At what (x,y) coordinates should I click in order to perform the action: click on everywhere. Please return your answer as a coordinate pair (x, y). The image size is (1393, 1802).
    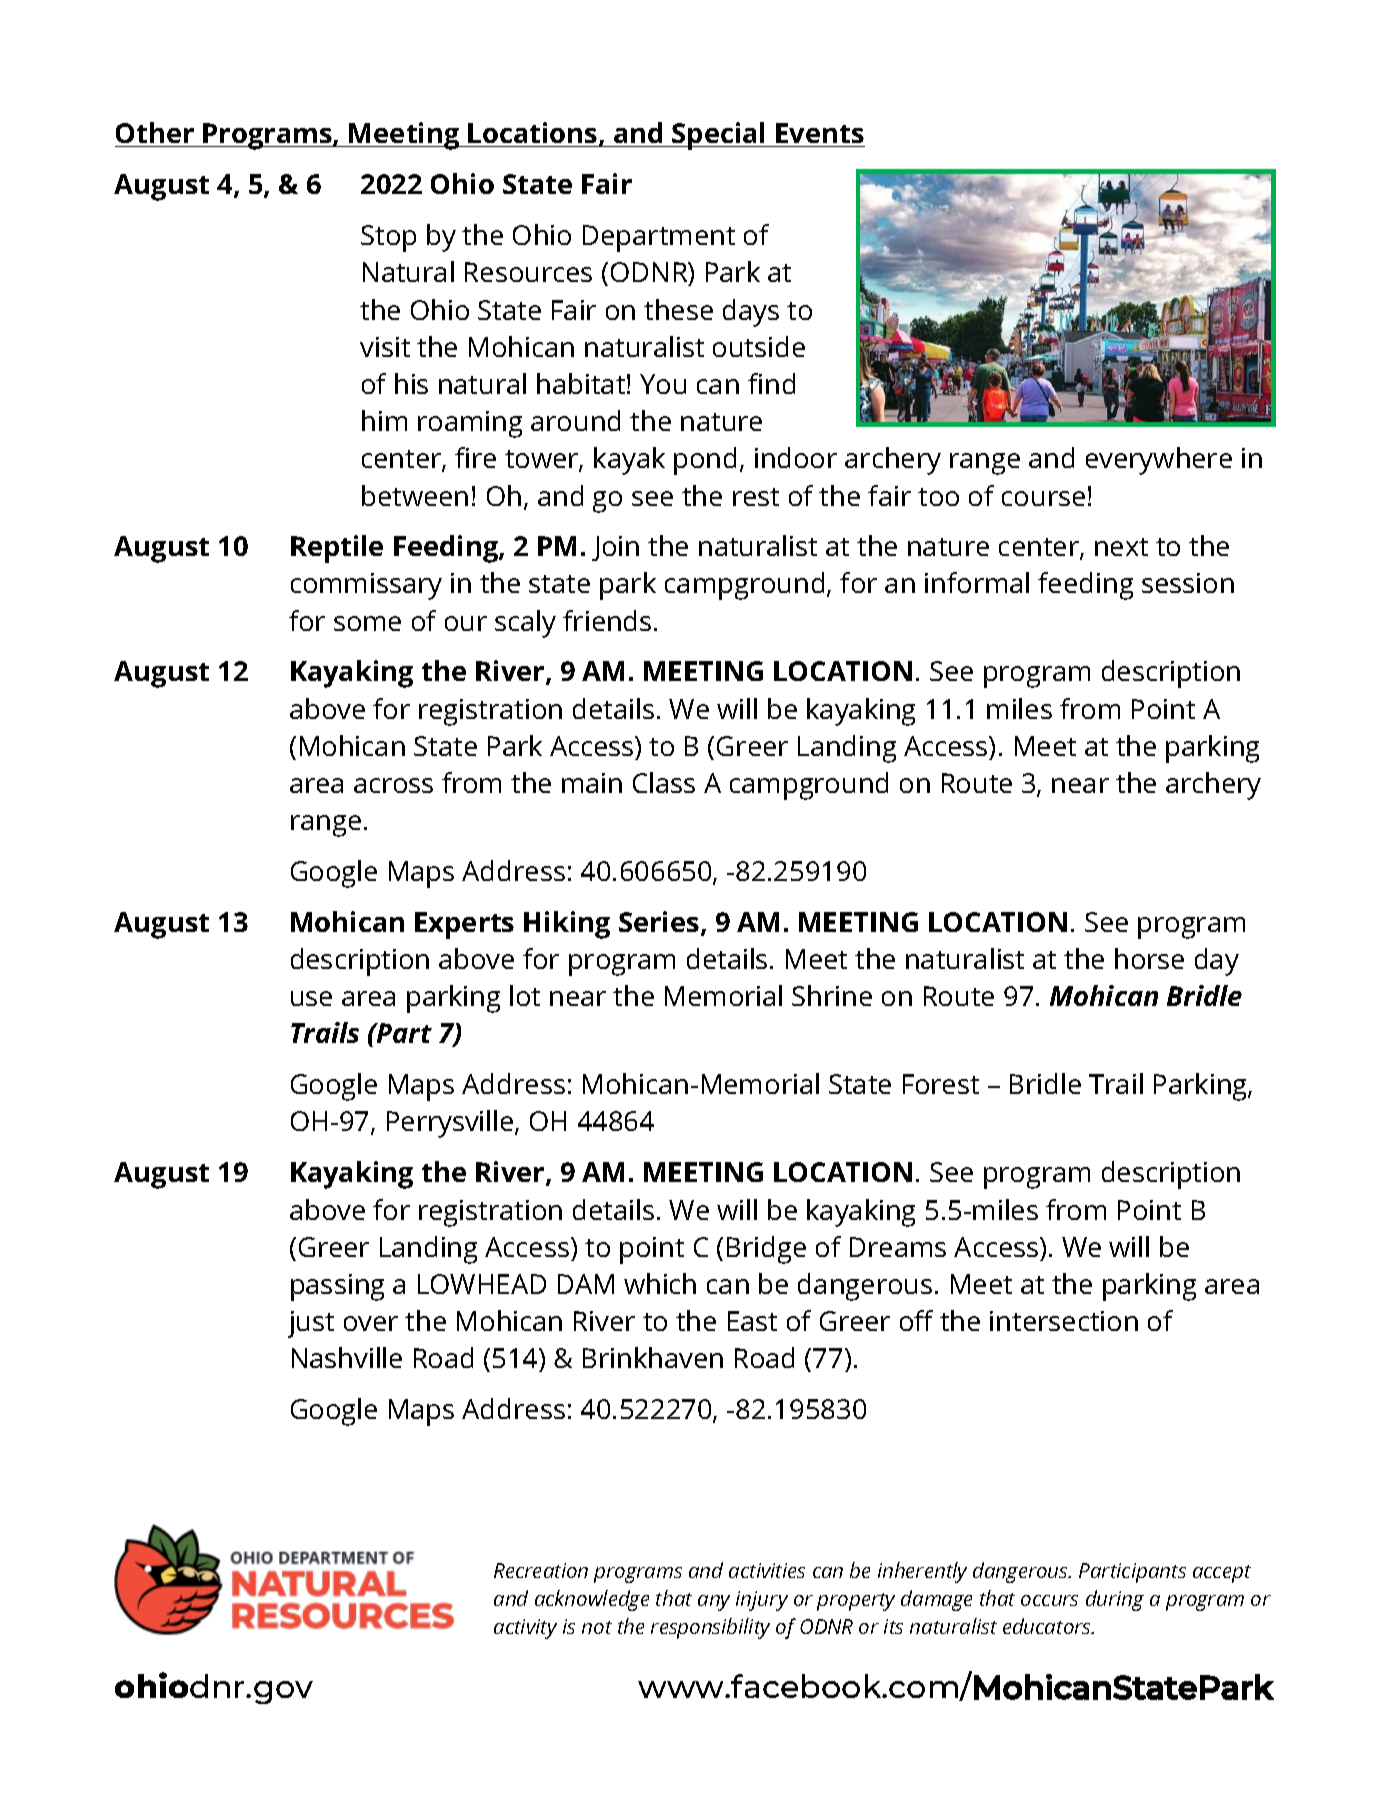
    Looking at the image, I should click on (1159, 461).
